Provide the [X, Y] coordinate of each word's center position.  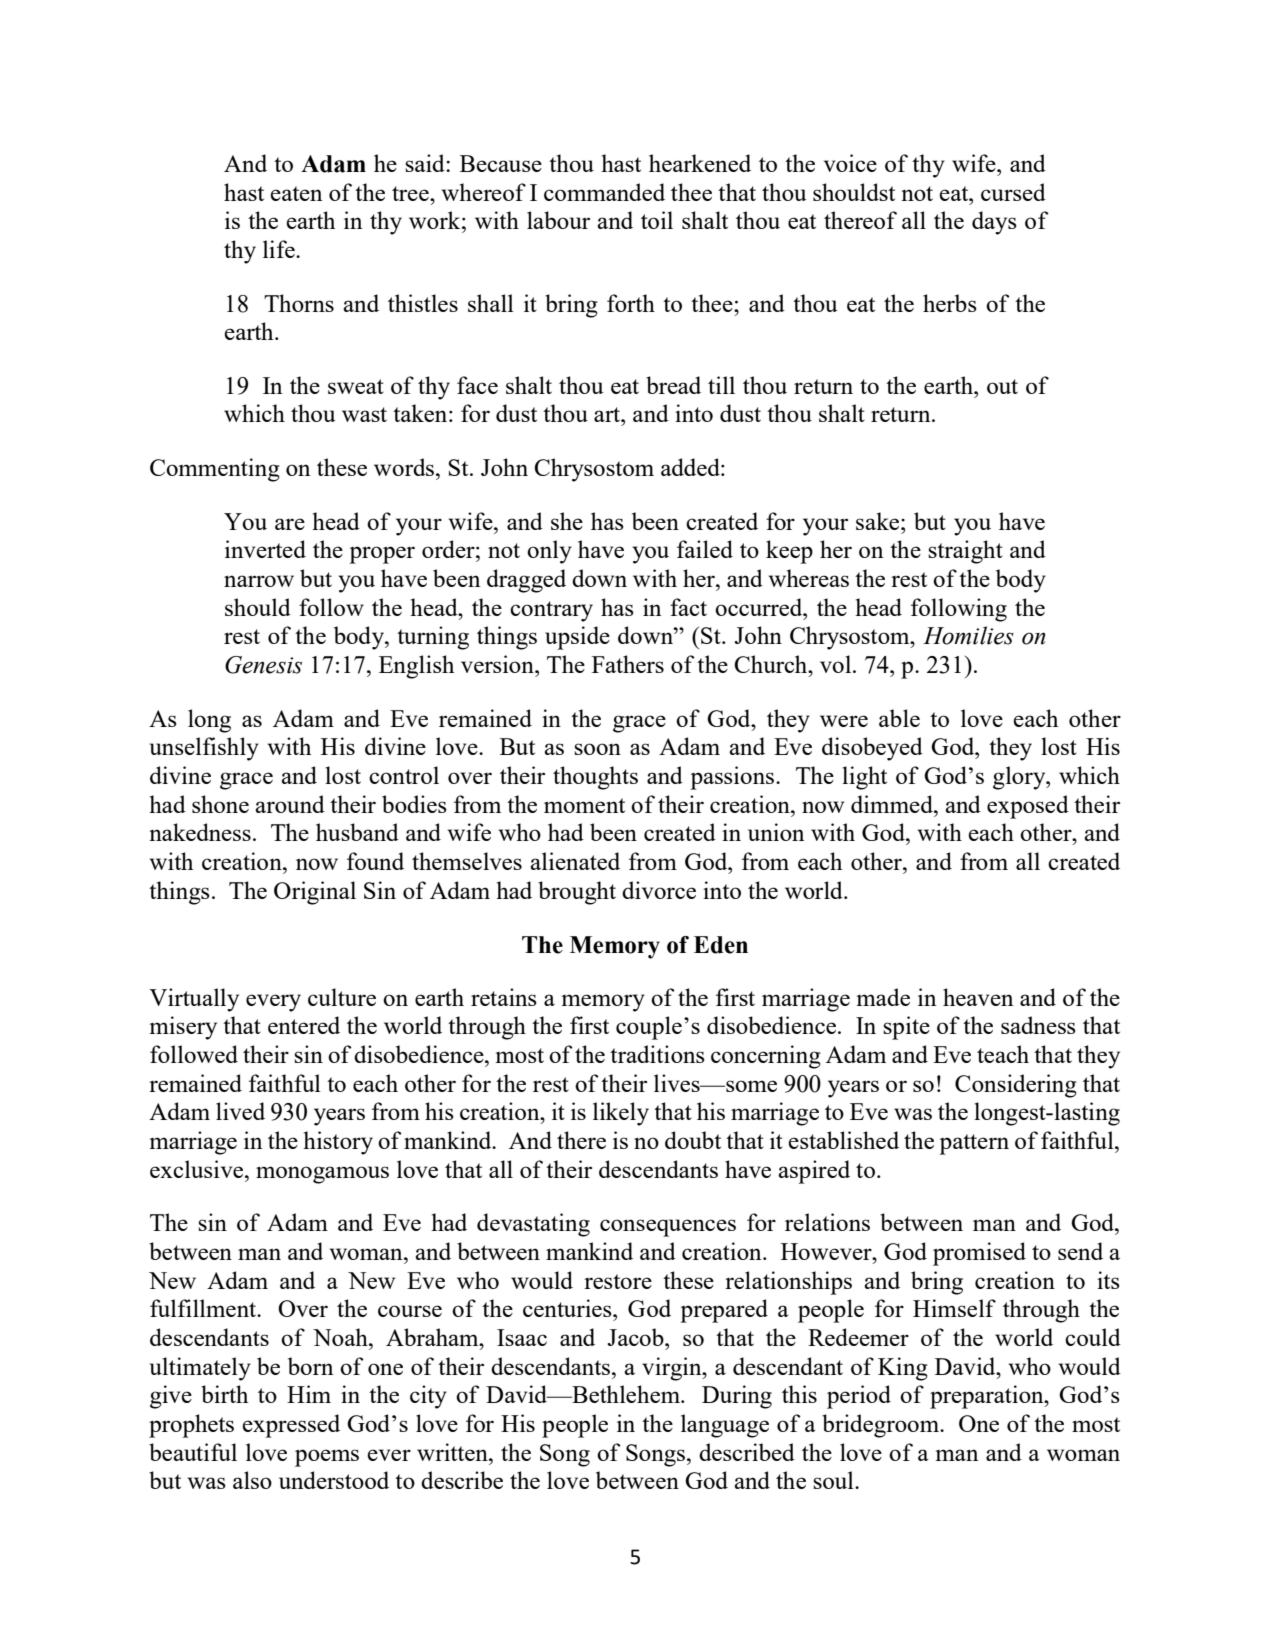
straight [965, 552]
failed [705, 549]
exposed [1028, 807]
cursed [1013, 192]
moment [584, 805]
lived [240, 1111]
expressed [291, 1426]
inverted [265, 549]
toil [657, 220]
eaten [296, 193]
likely [621, 1114]
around [290, 804]
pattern [974, 1144]
